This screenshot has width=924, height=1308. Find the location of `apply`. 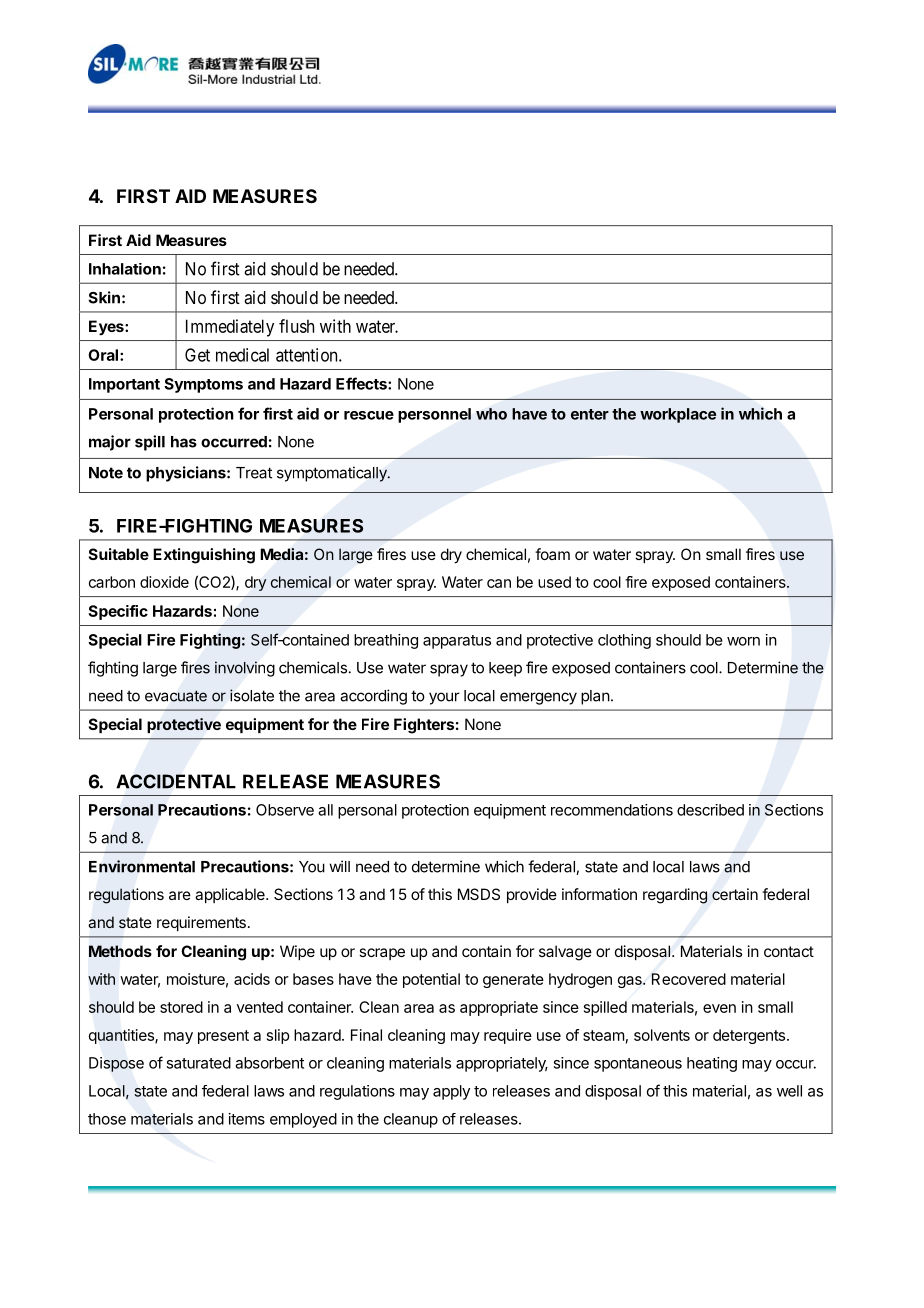

apply is located at coordinates (451, 1092).
